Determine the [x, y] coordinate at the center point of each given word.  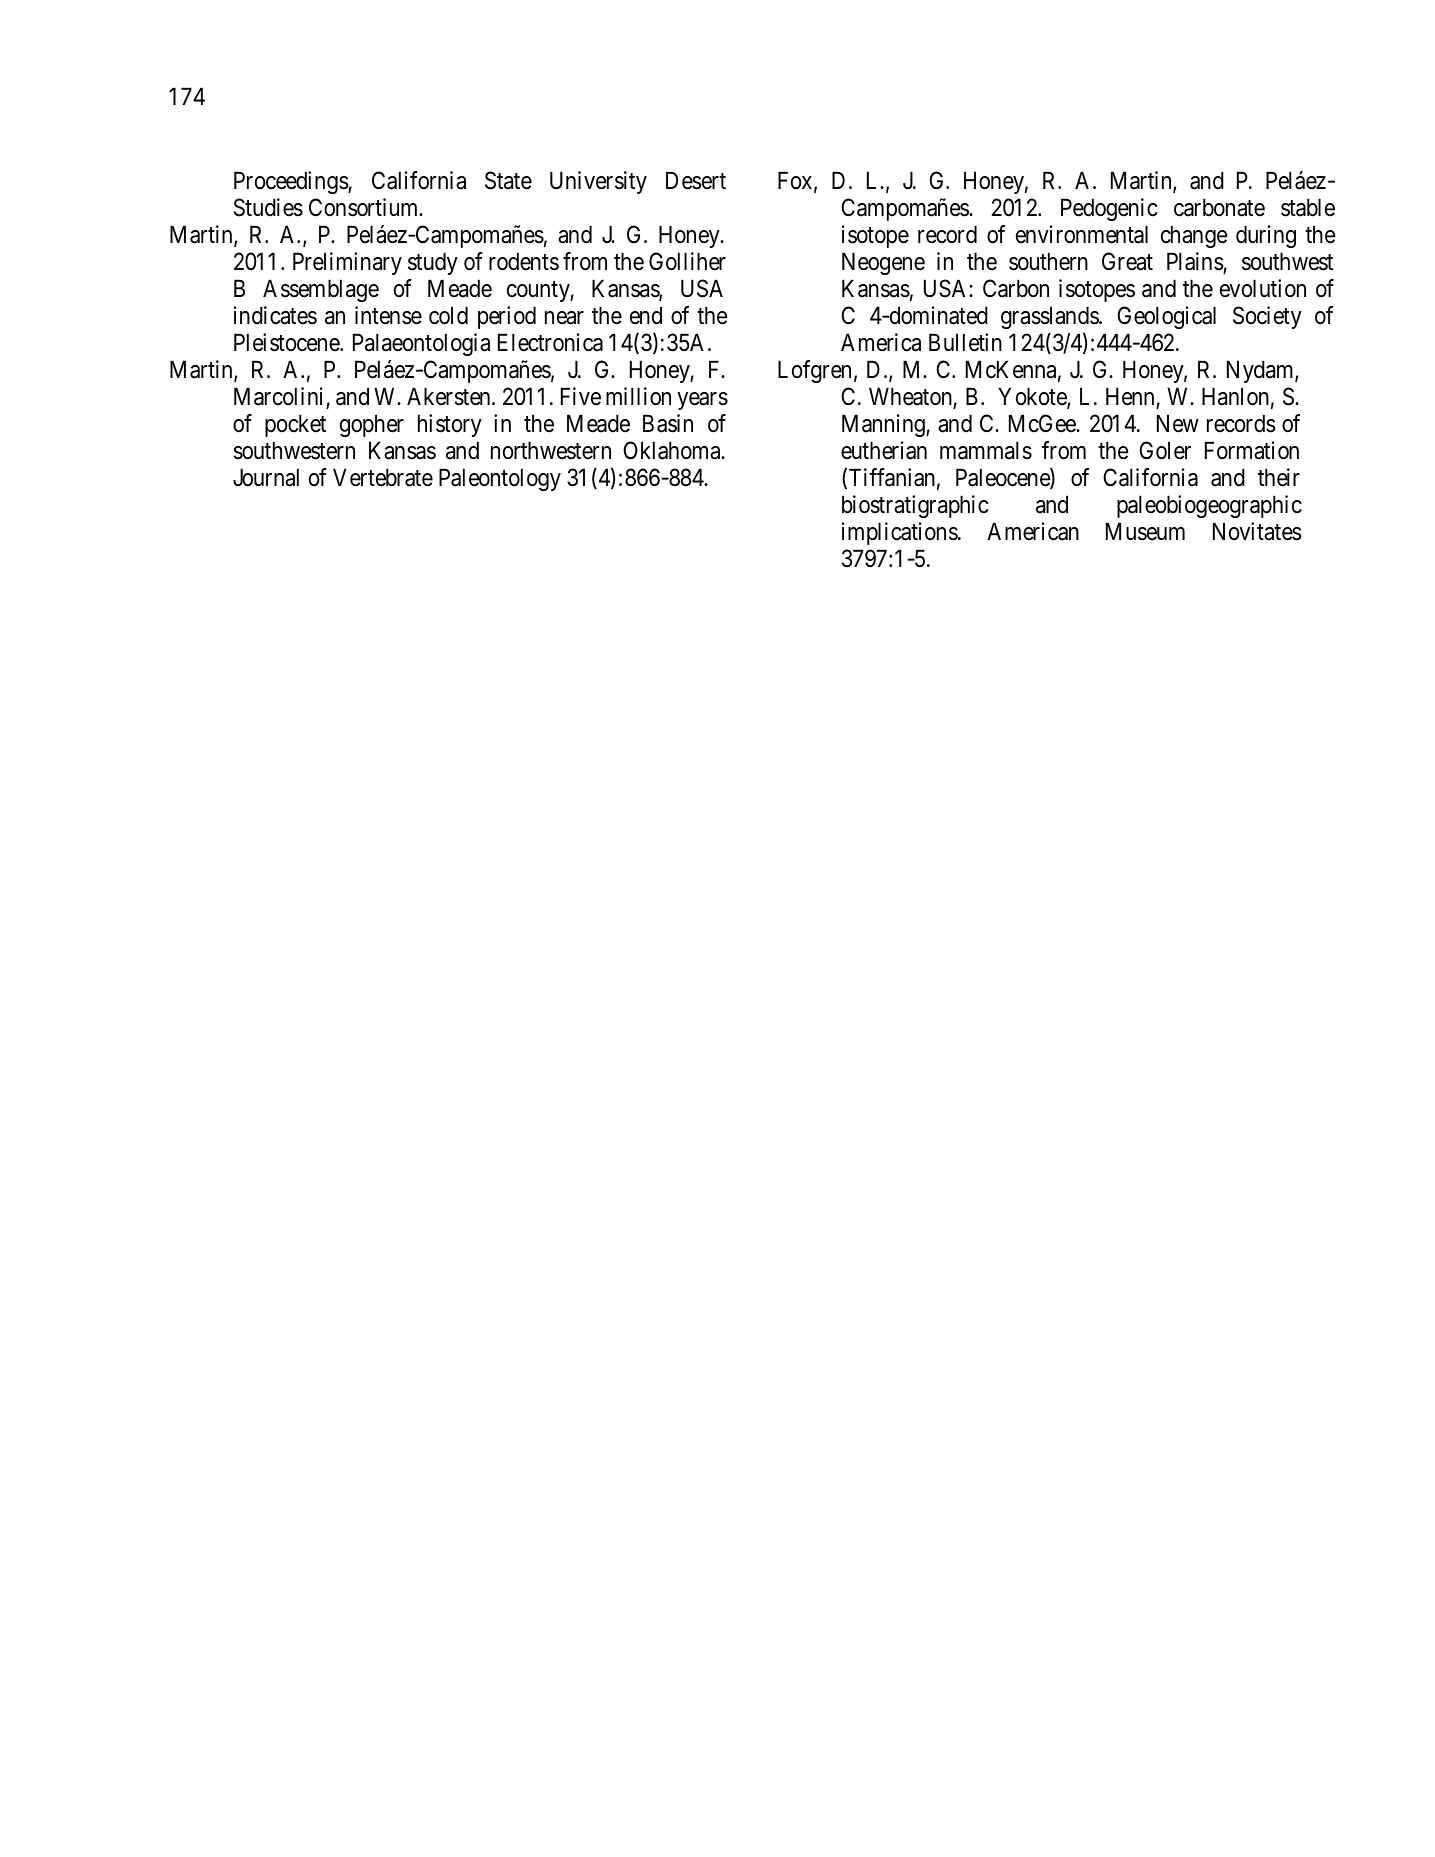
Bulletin [965, 342]
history [450, 425]
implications [900, 533]
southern [1048, 261]
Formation [1252, 450]
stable [1308, 207]
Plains [1195, 262]
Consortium [365, 207]
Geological [1166, 317]
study [433, 263]
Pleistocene [287, 342]
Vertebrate [383, 477]
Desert [696, 181]
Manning [884, 425]
